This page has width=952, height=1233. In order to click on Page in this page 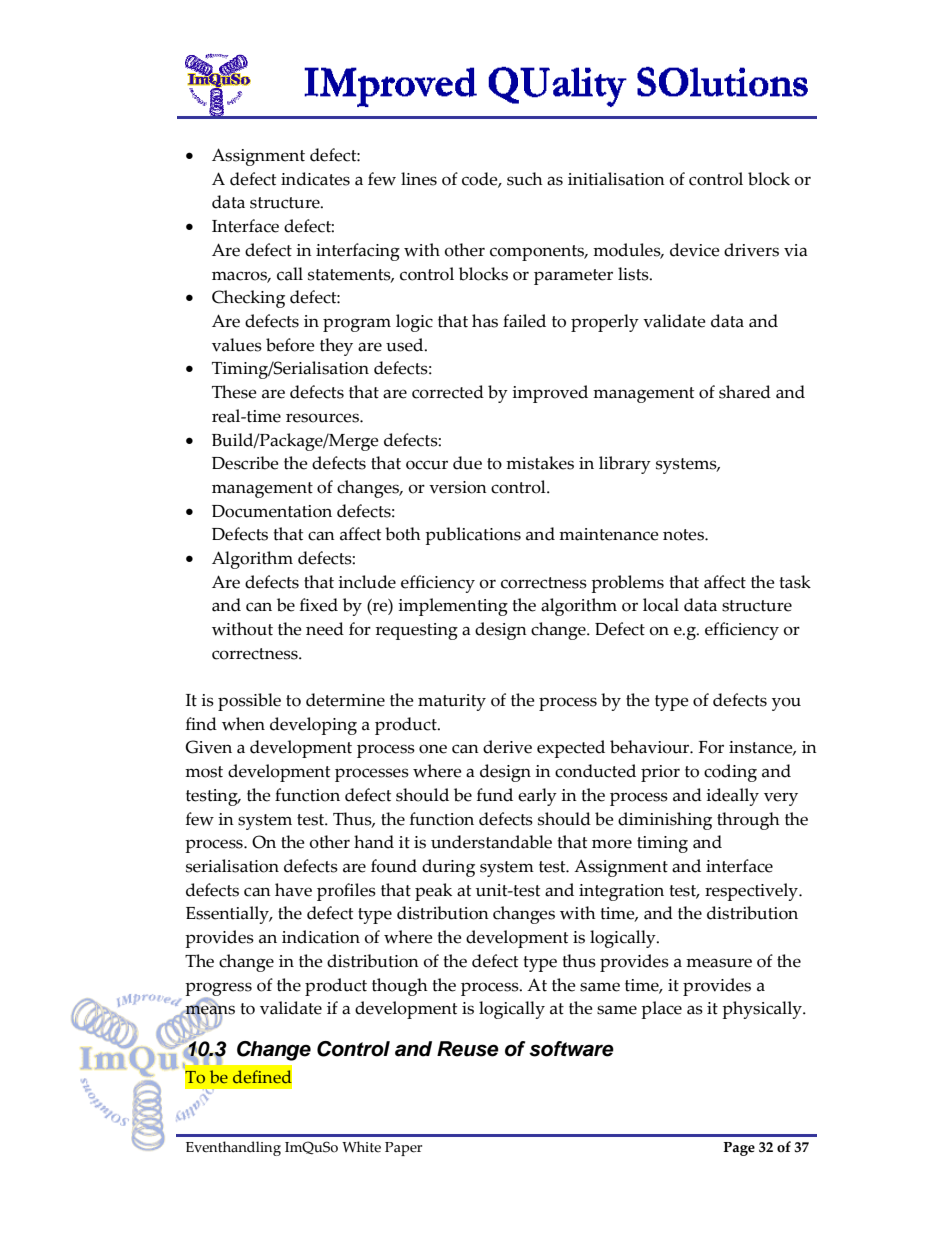, I will do `click(739, 1149)`.
